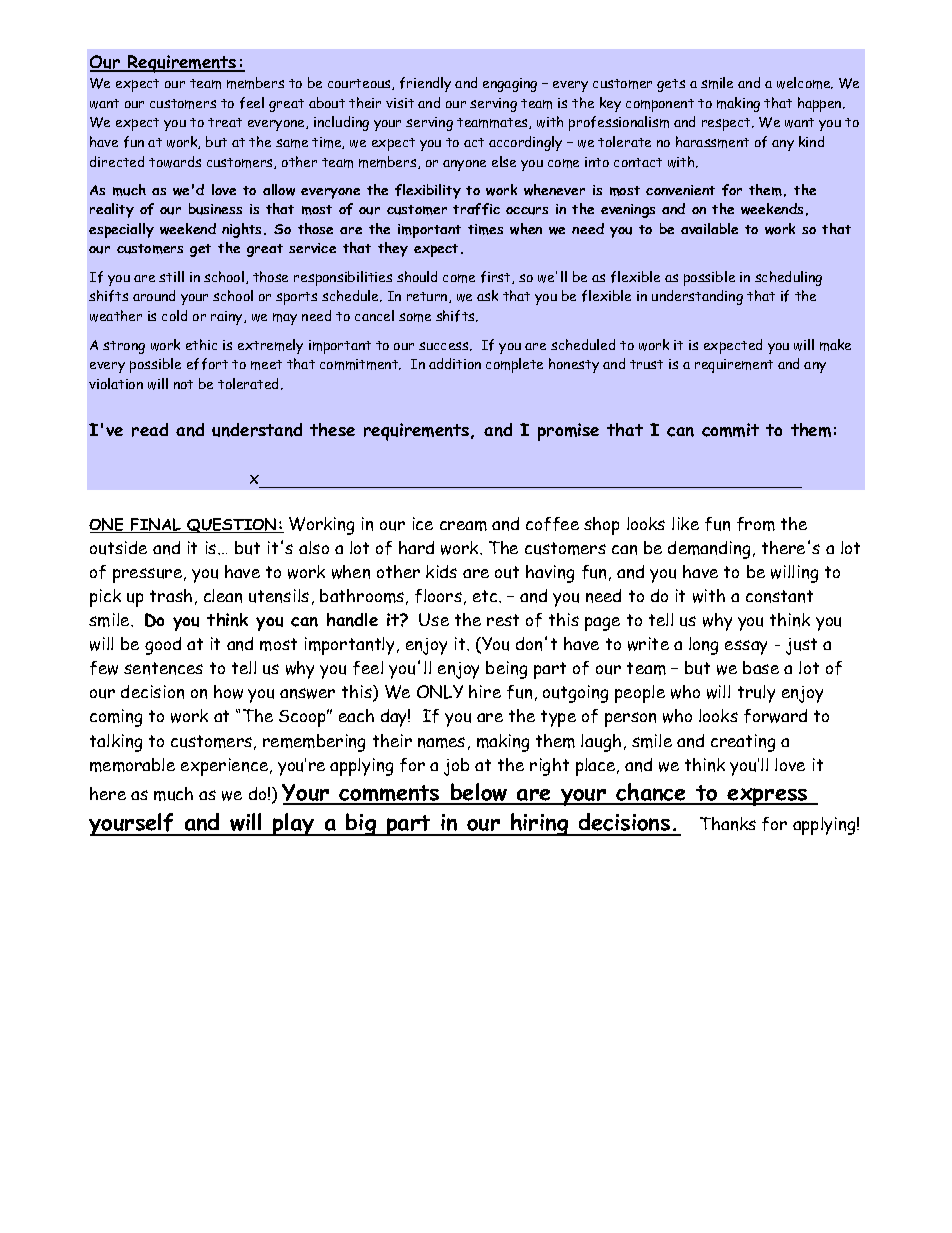 The width and height of the screenshot is (952, 1233). Describe the element at coordinates (225, 122) in the screenshot. I see `treat` at that location.
